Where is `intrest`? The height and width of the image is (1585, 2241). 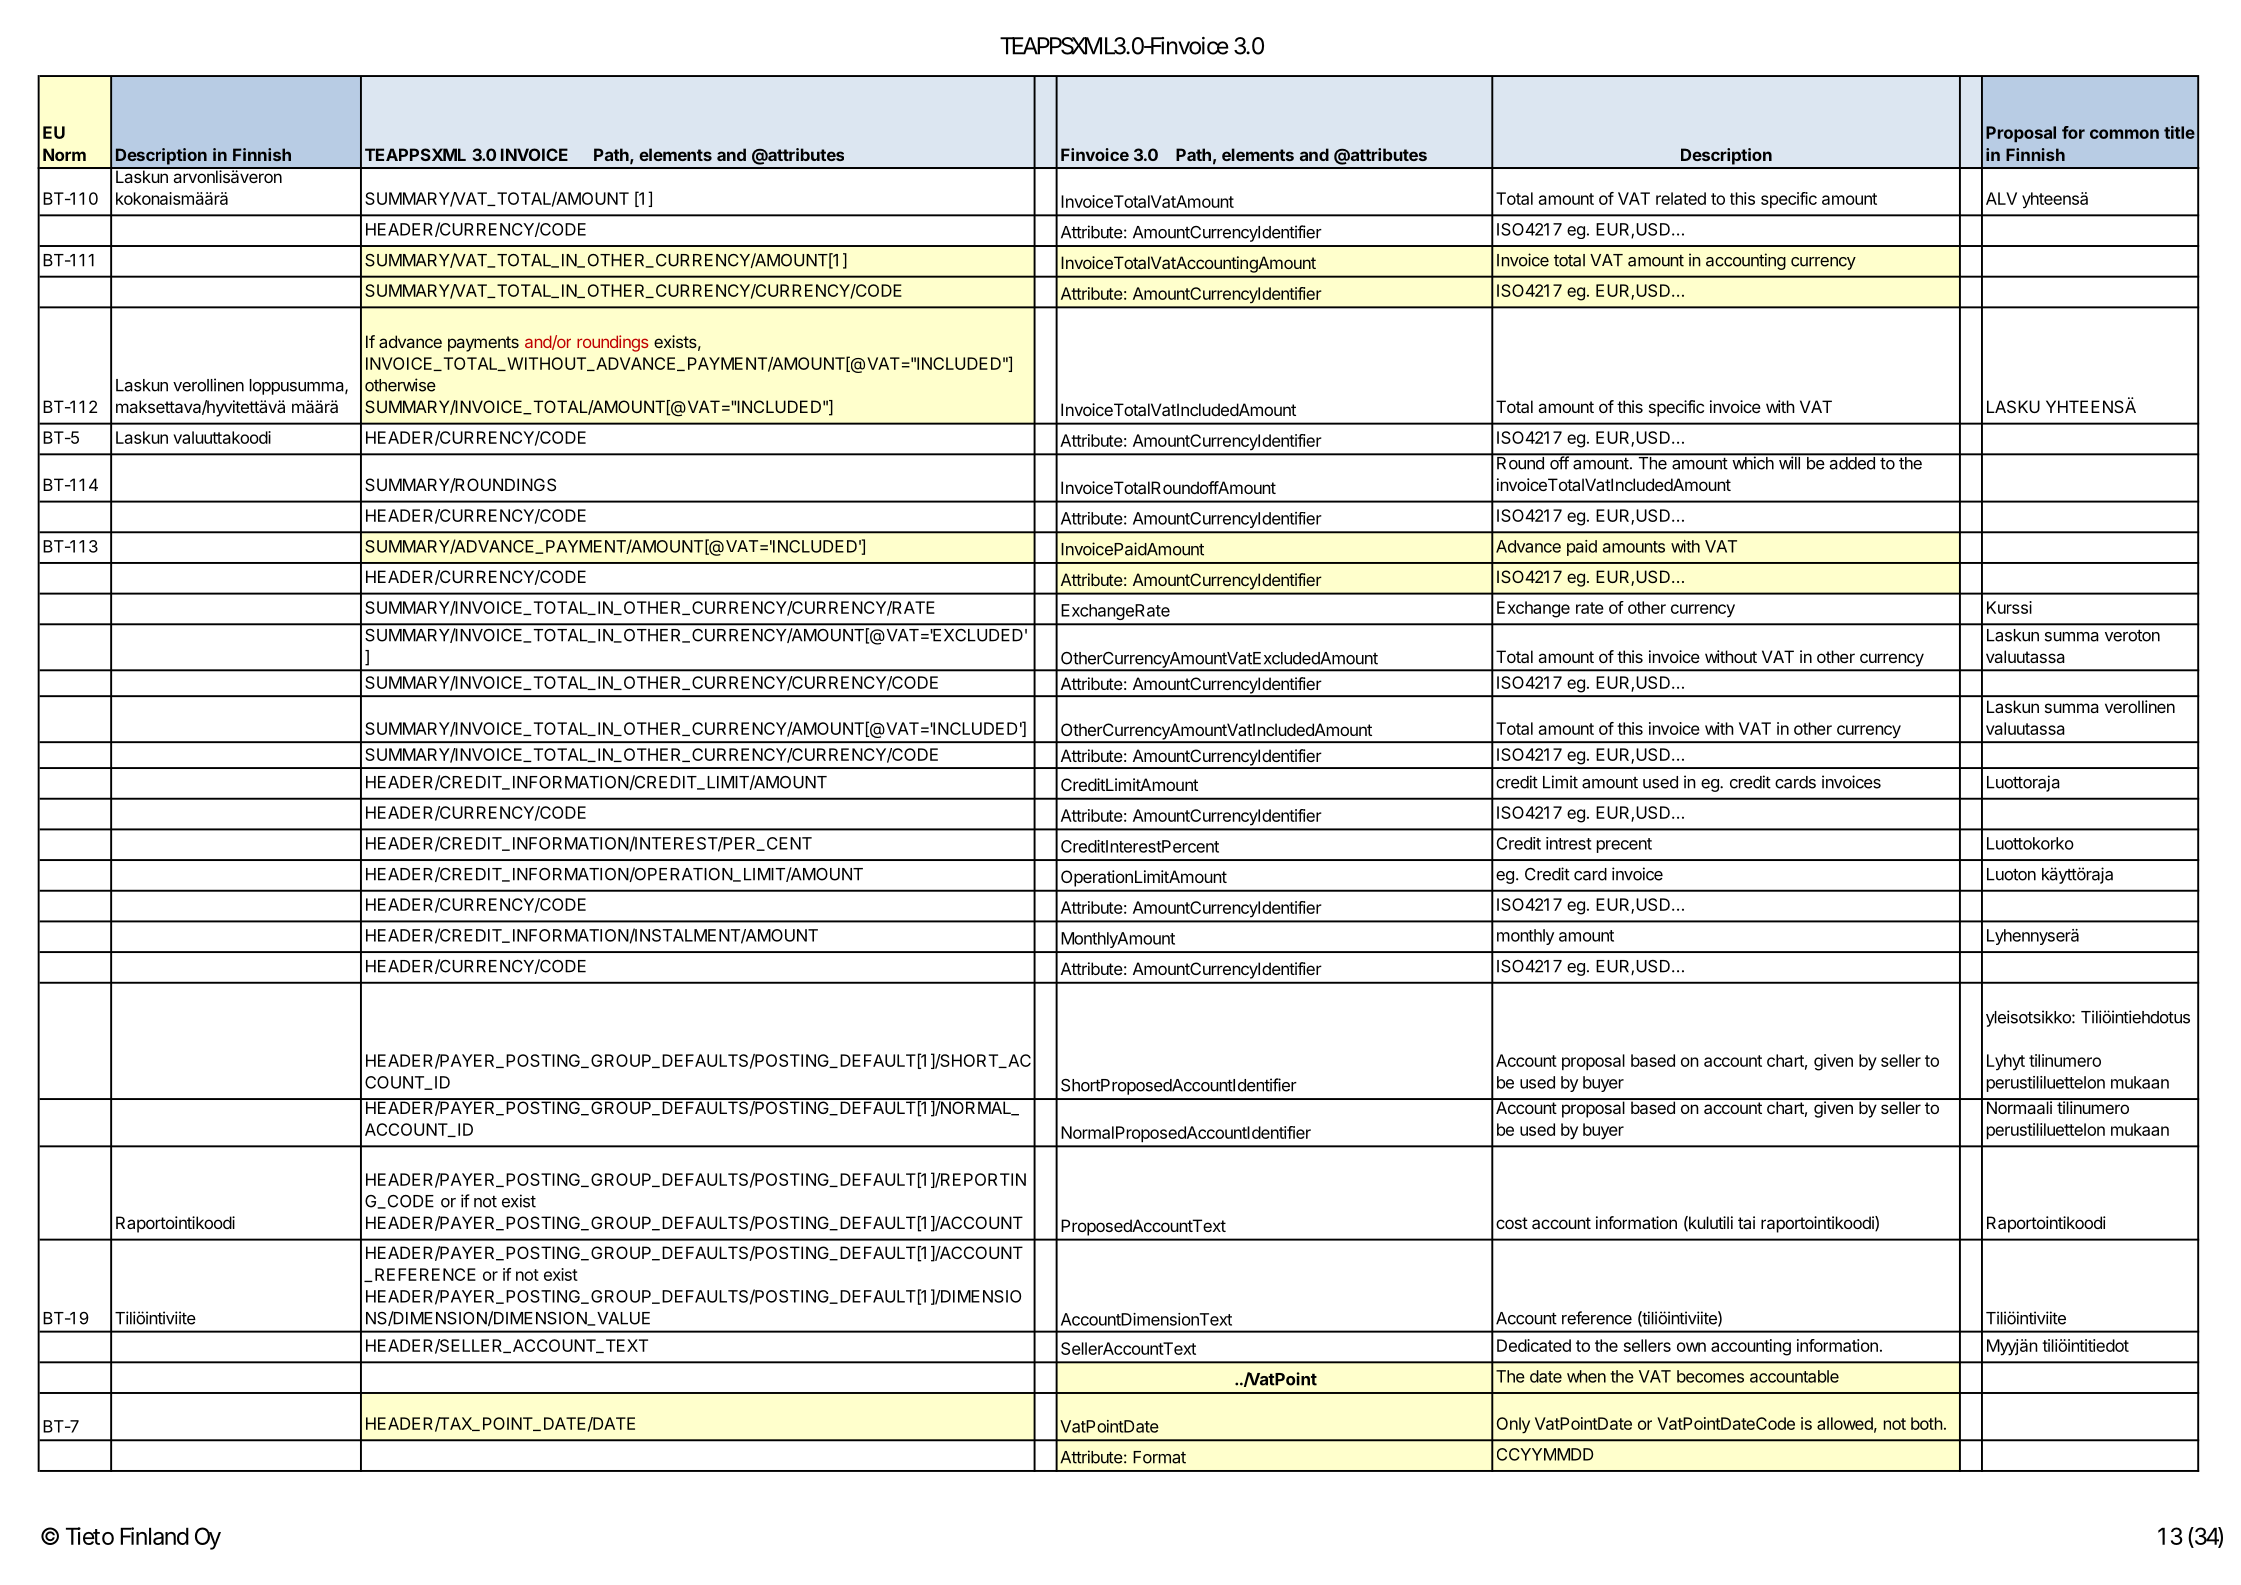
intrest is located at coordinates (1569, 843).
